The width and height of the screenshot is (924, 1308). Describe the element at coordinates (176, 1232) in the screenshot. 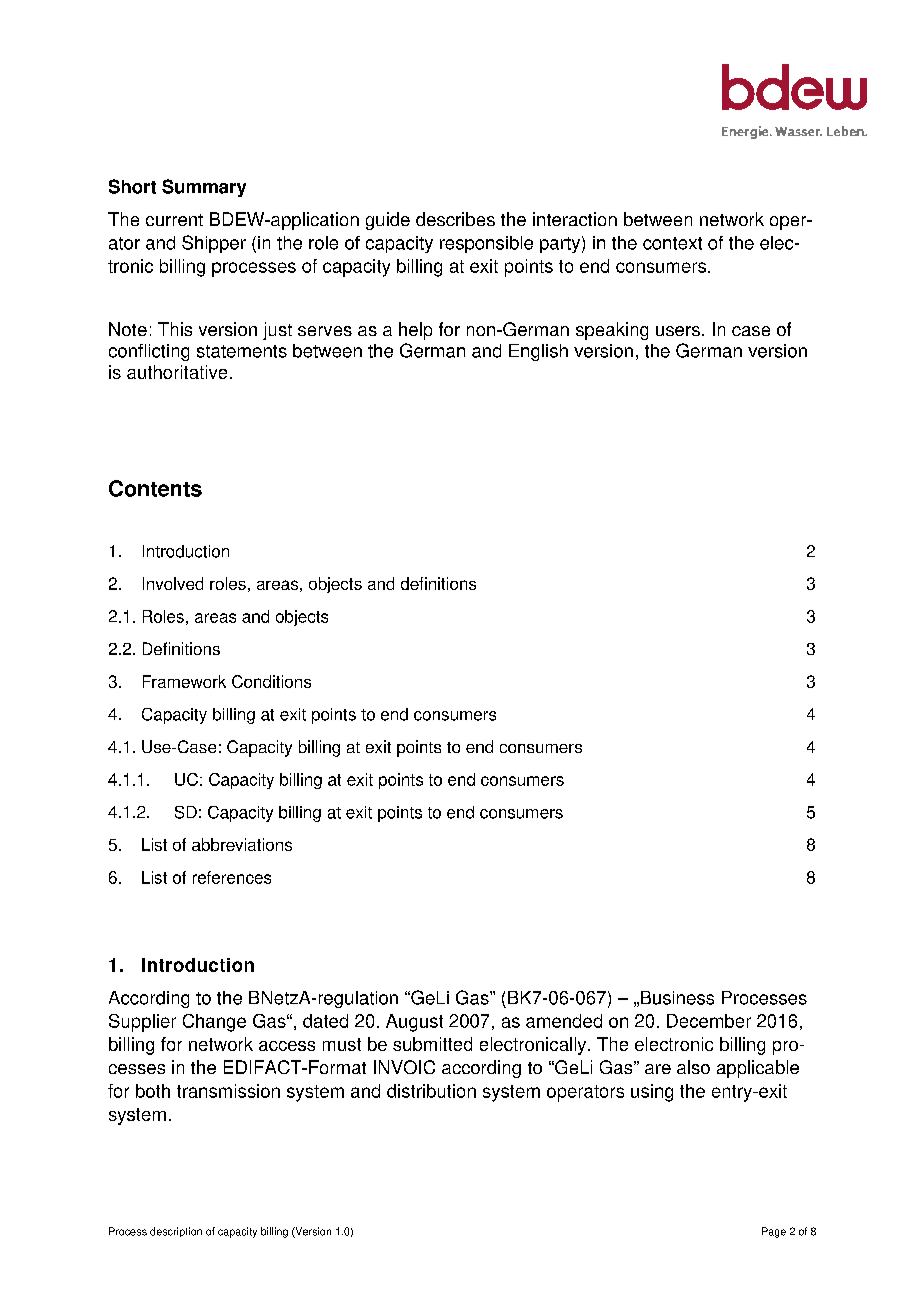

I see `description` at that location.
